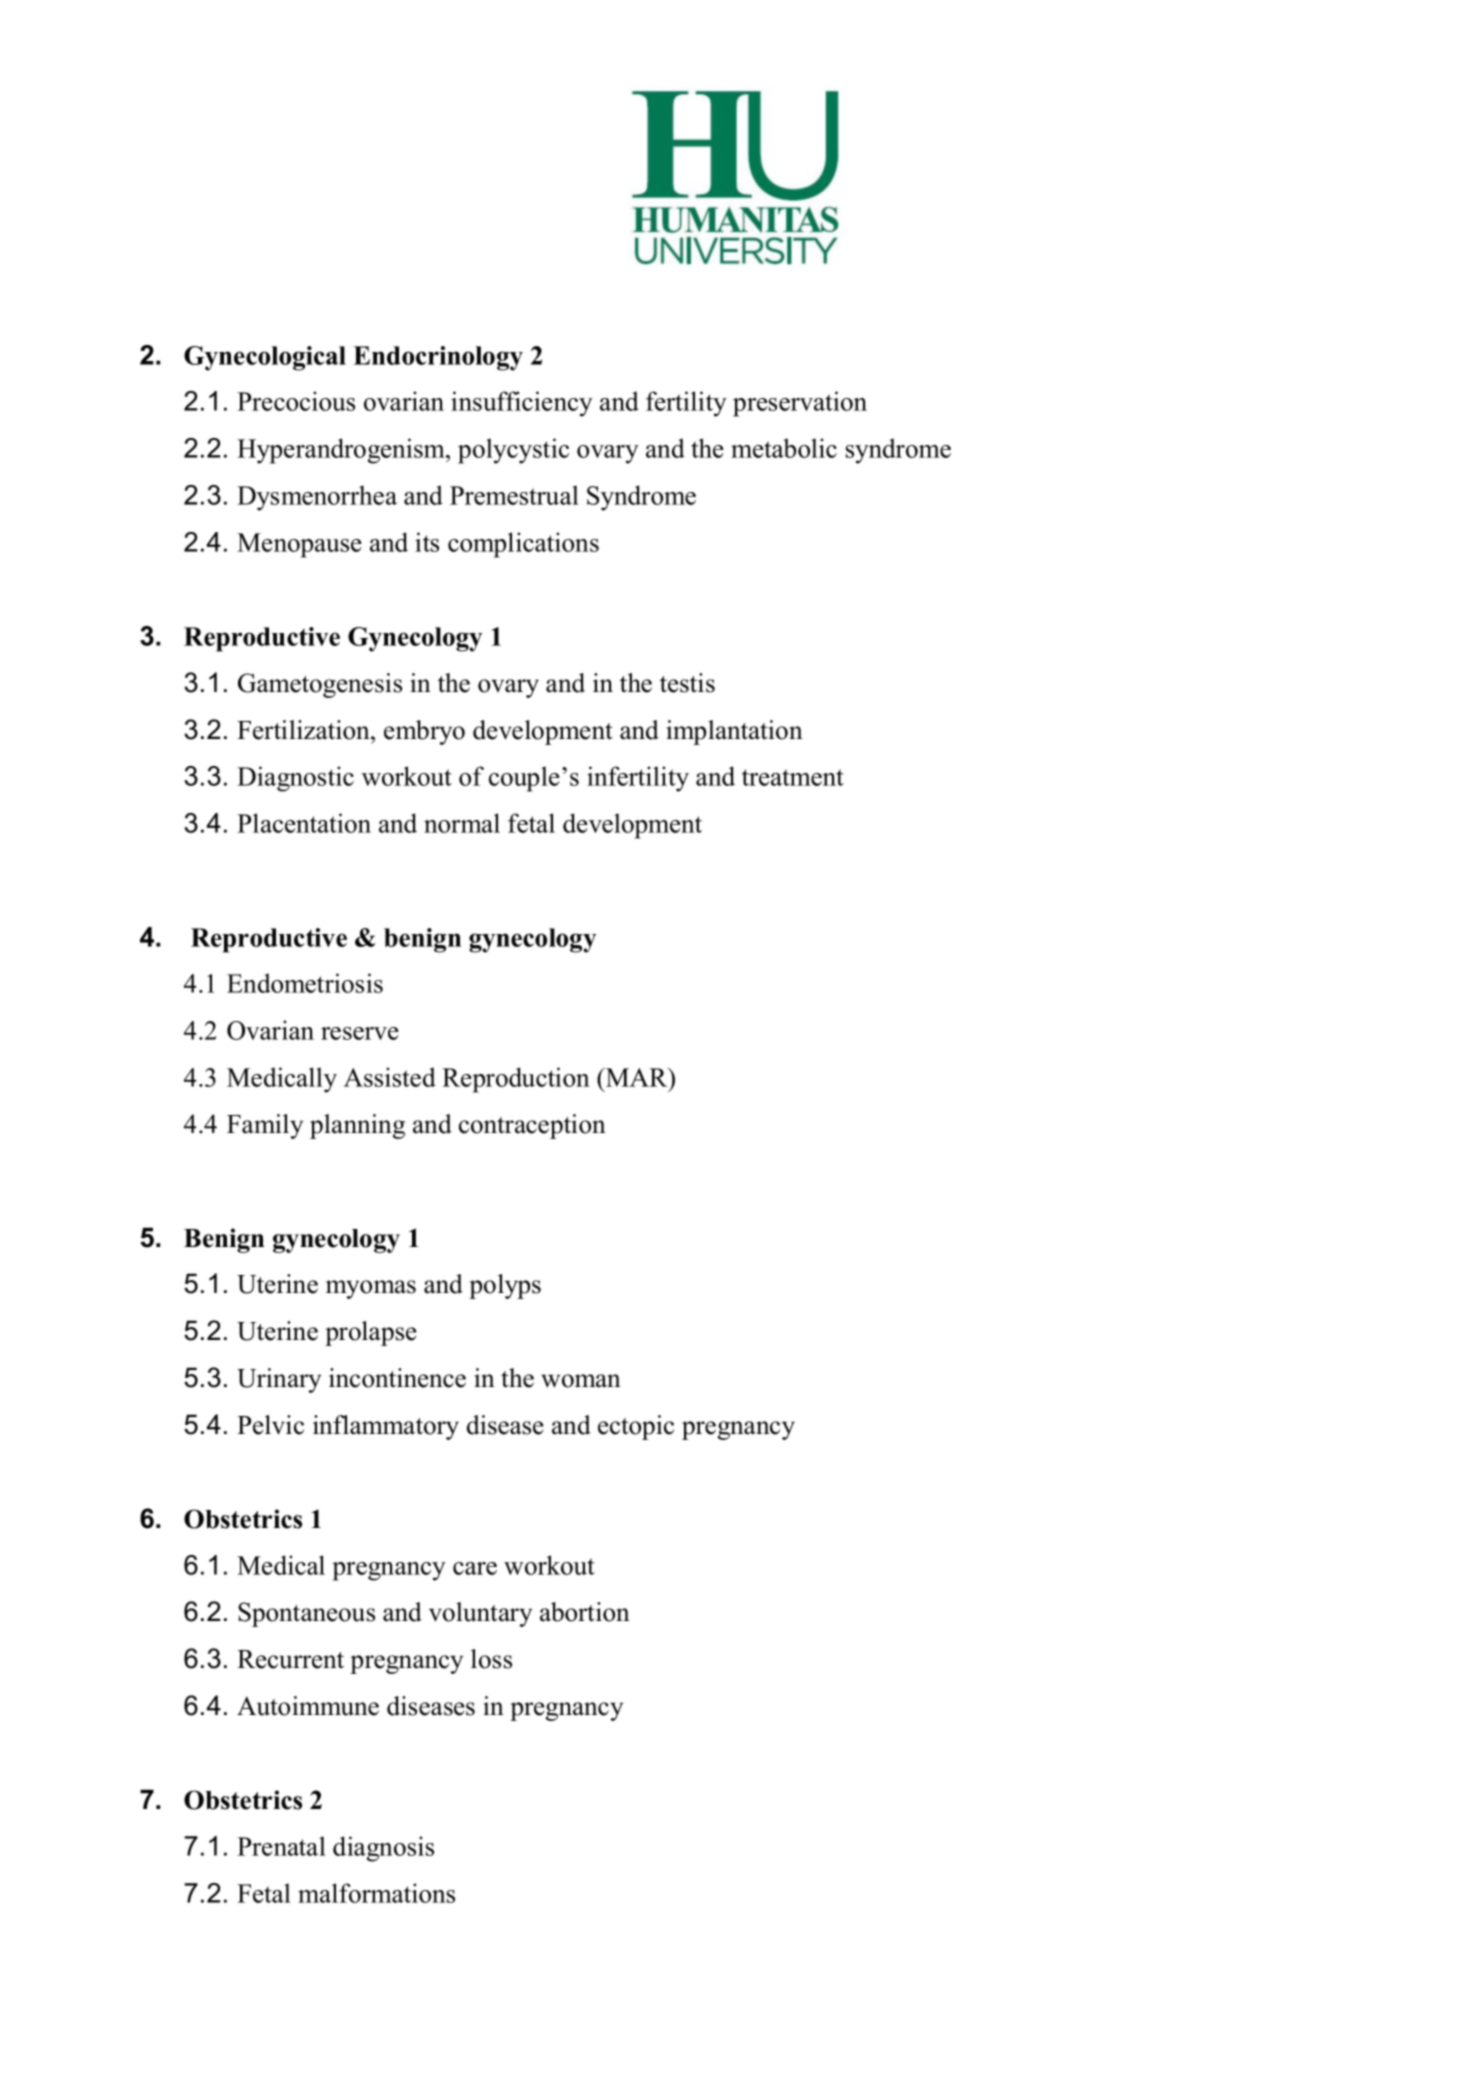 Image resolution: width=1467 pixels, height=2075 pixels. I want to click on ectopic, so click(636, 1427).
